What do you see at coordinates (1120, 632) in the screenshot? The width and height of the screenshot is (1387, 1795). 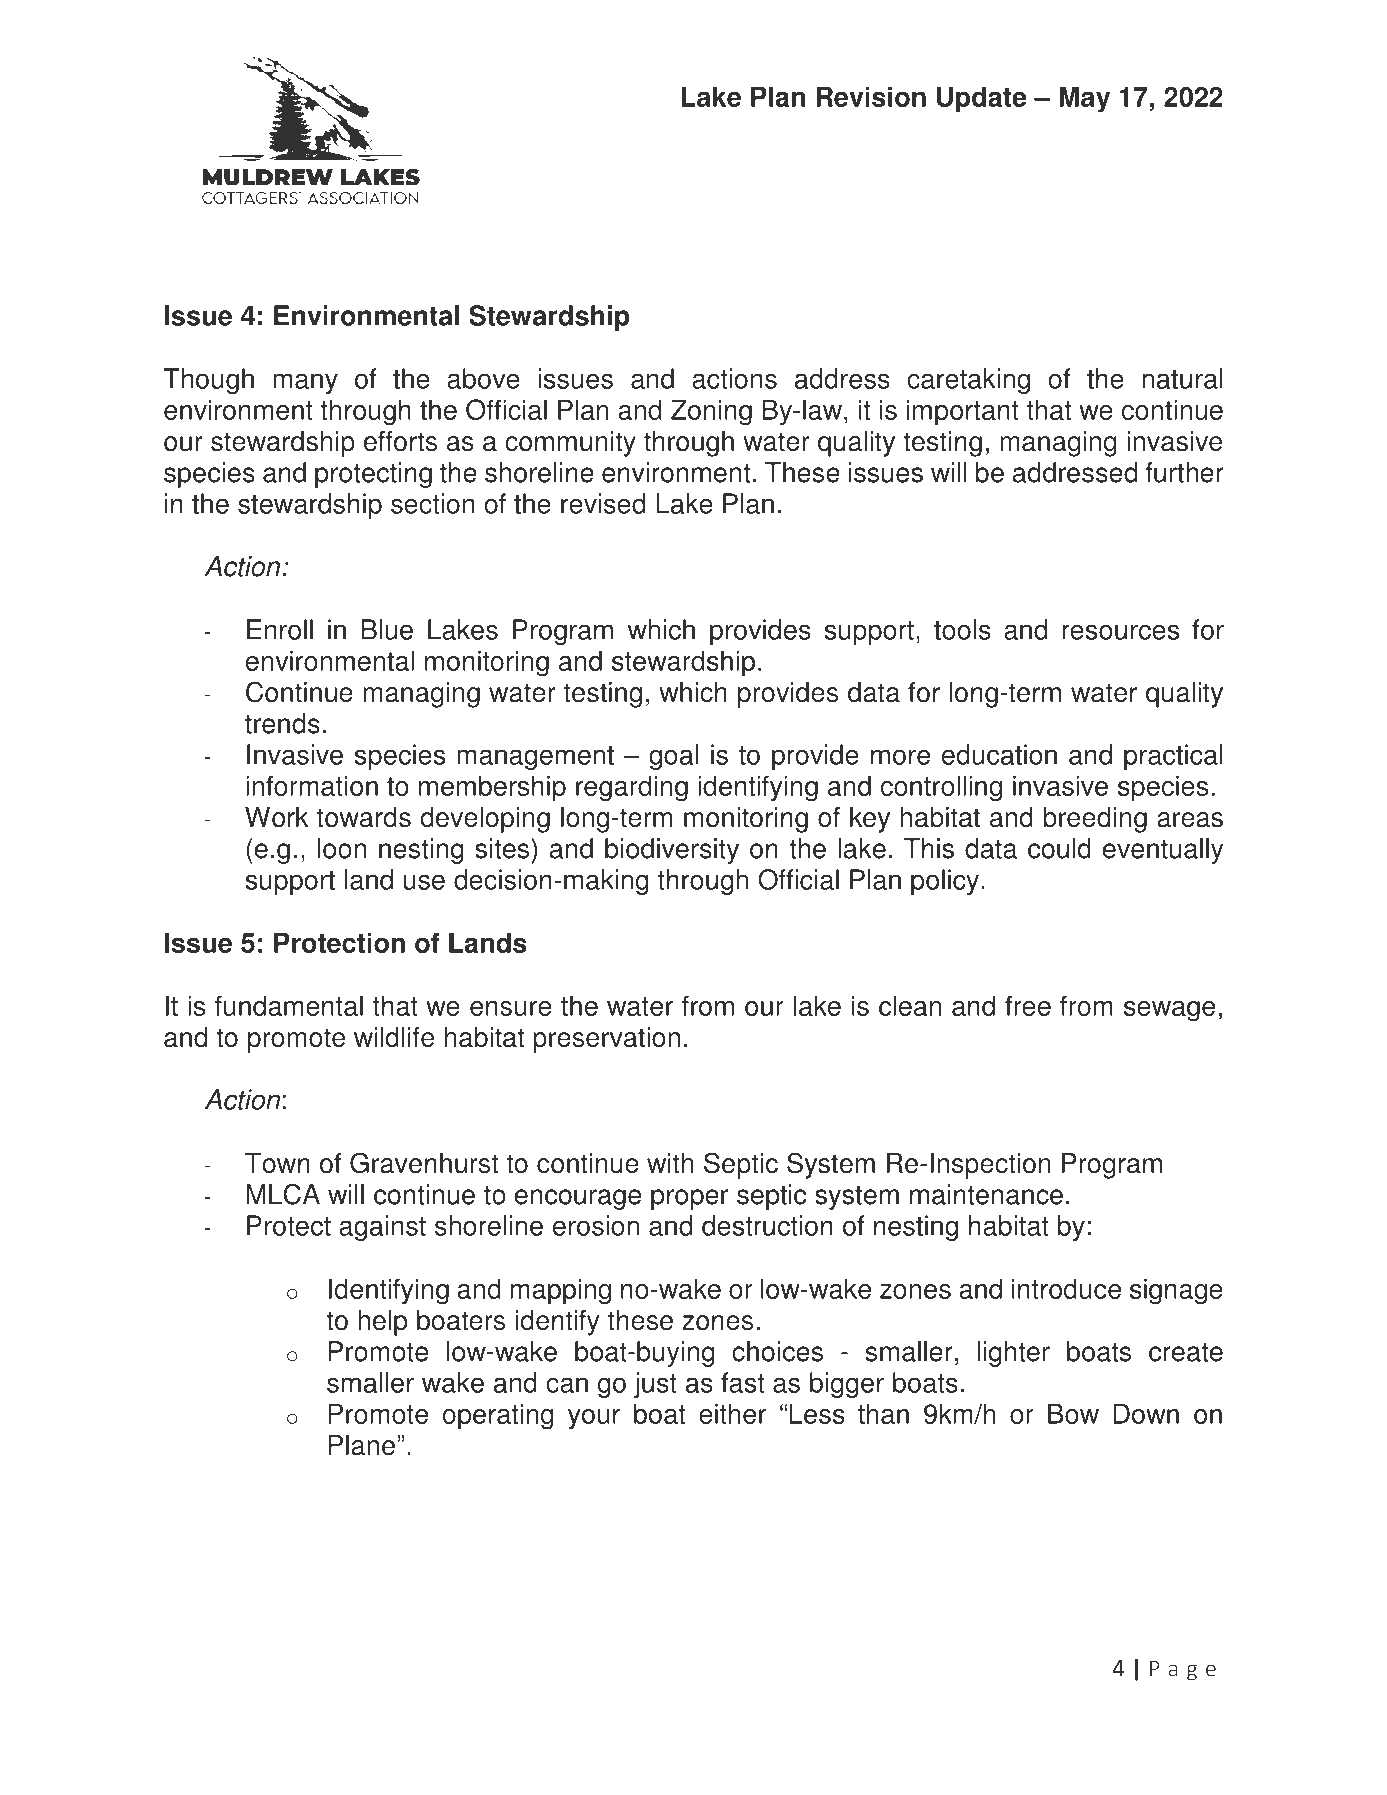 I see `resources` at bounding box center [1120, 632].
